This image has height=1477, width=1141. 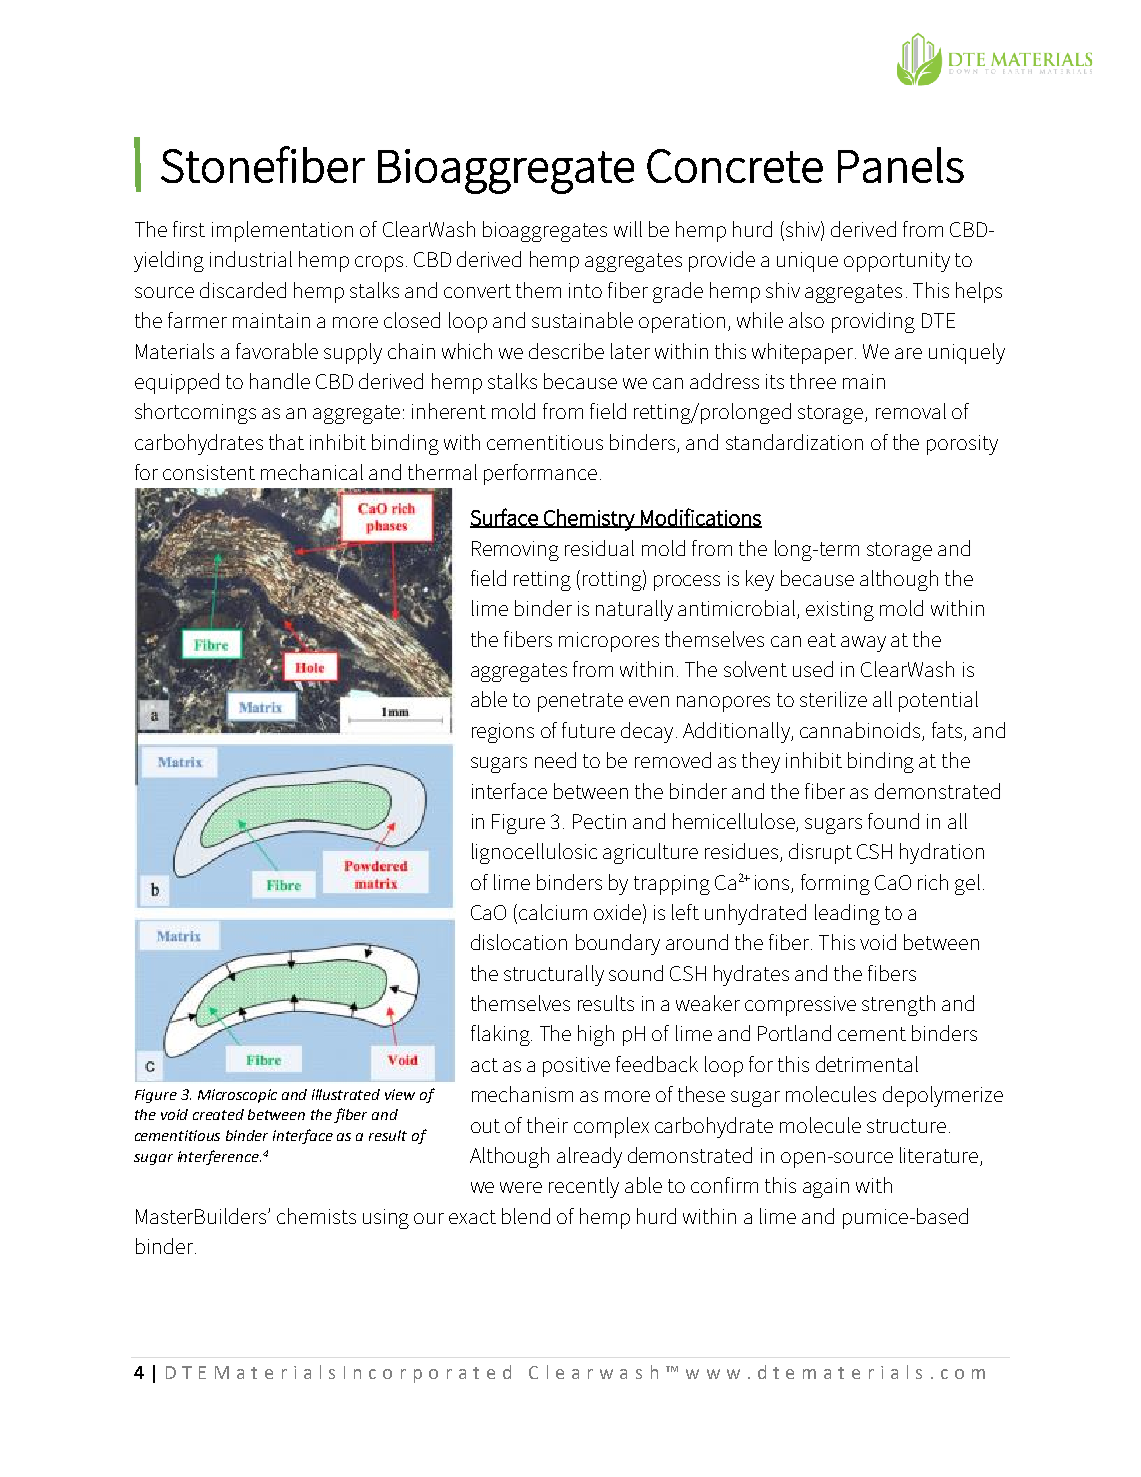 I want to click on recently, so click(x=584, y=1187).
